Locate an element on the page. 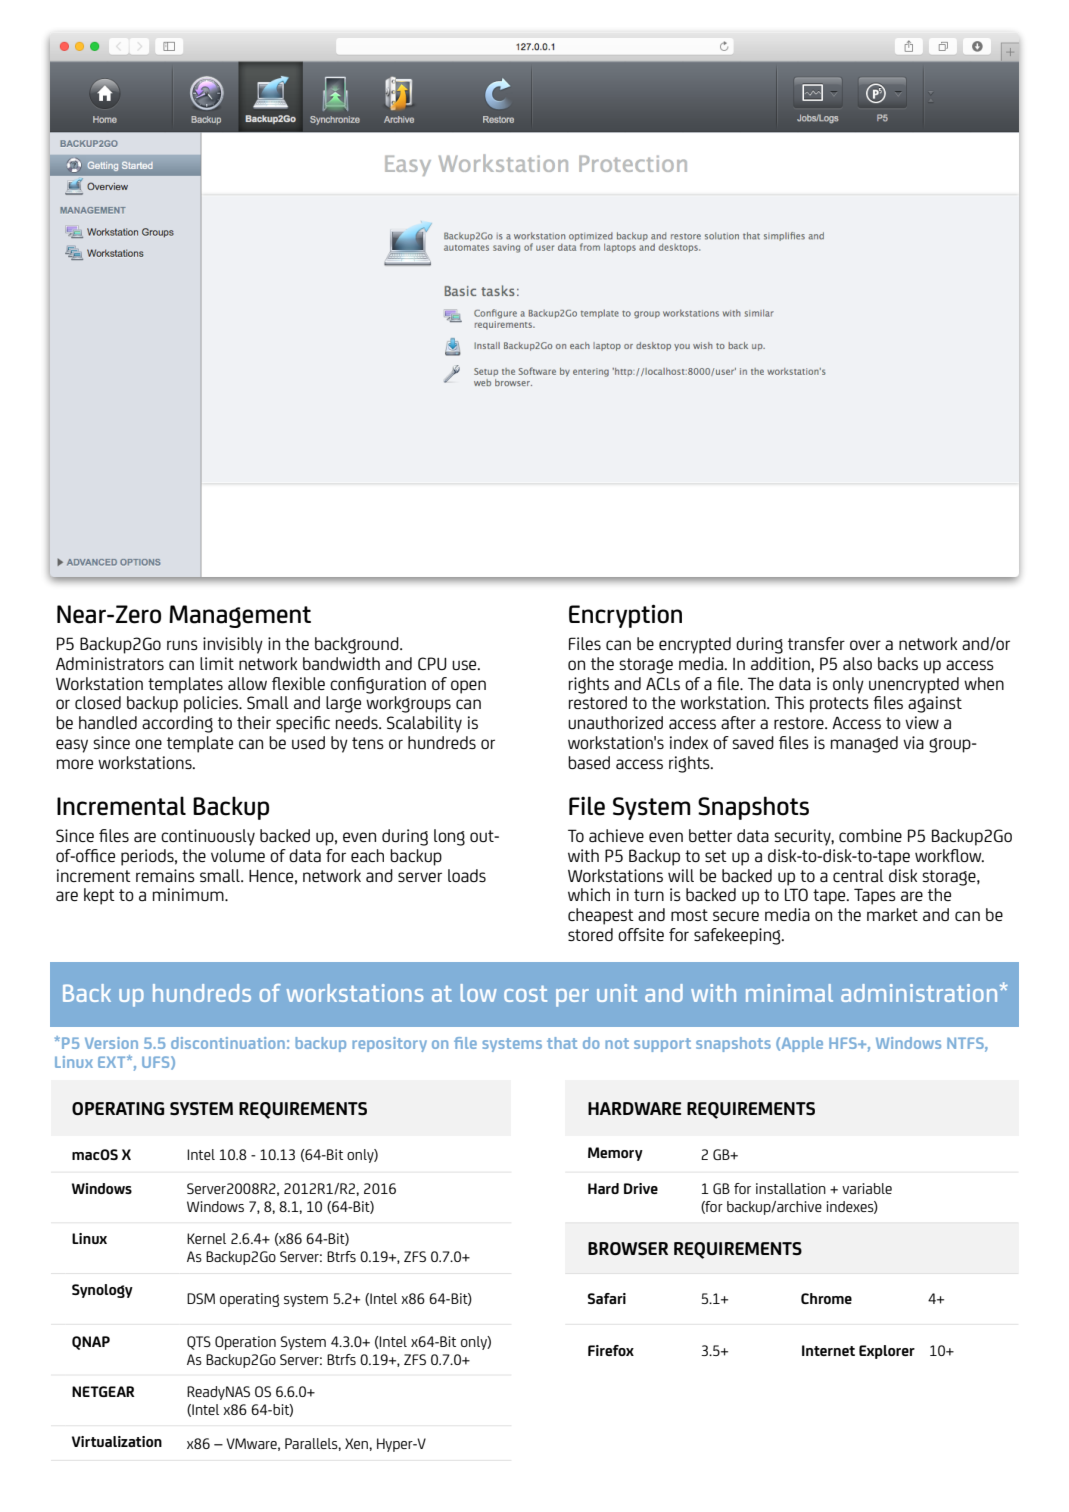 The image size is (1069, 1512). runs is located at coordinates (182, 645).
